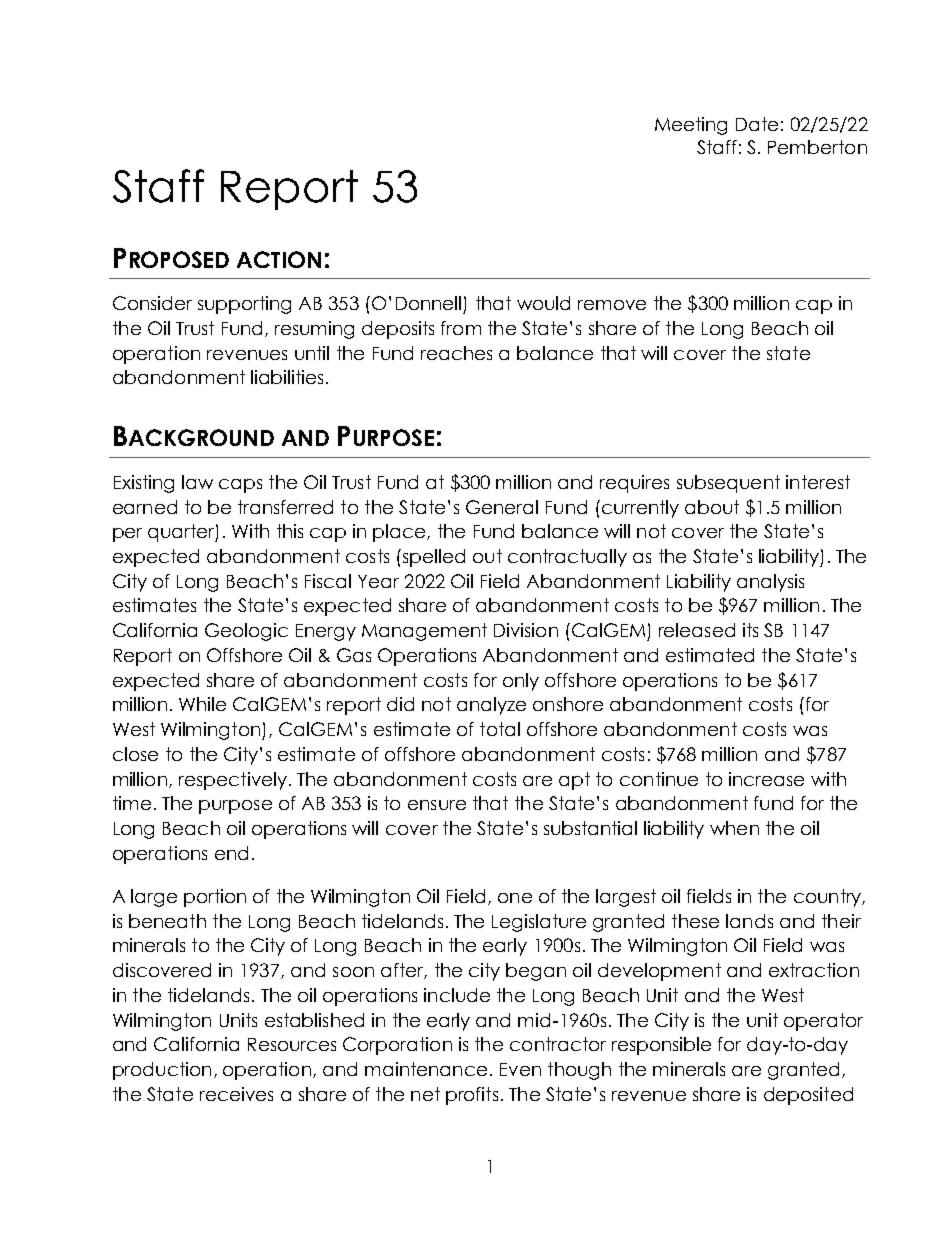  What do you see at coordinates (236, 1094) in the image?
I see `receives` at bounding box center [236, 1094].
